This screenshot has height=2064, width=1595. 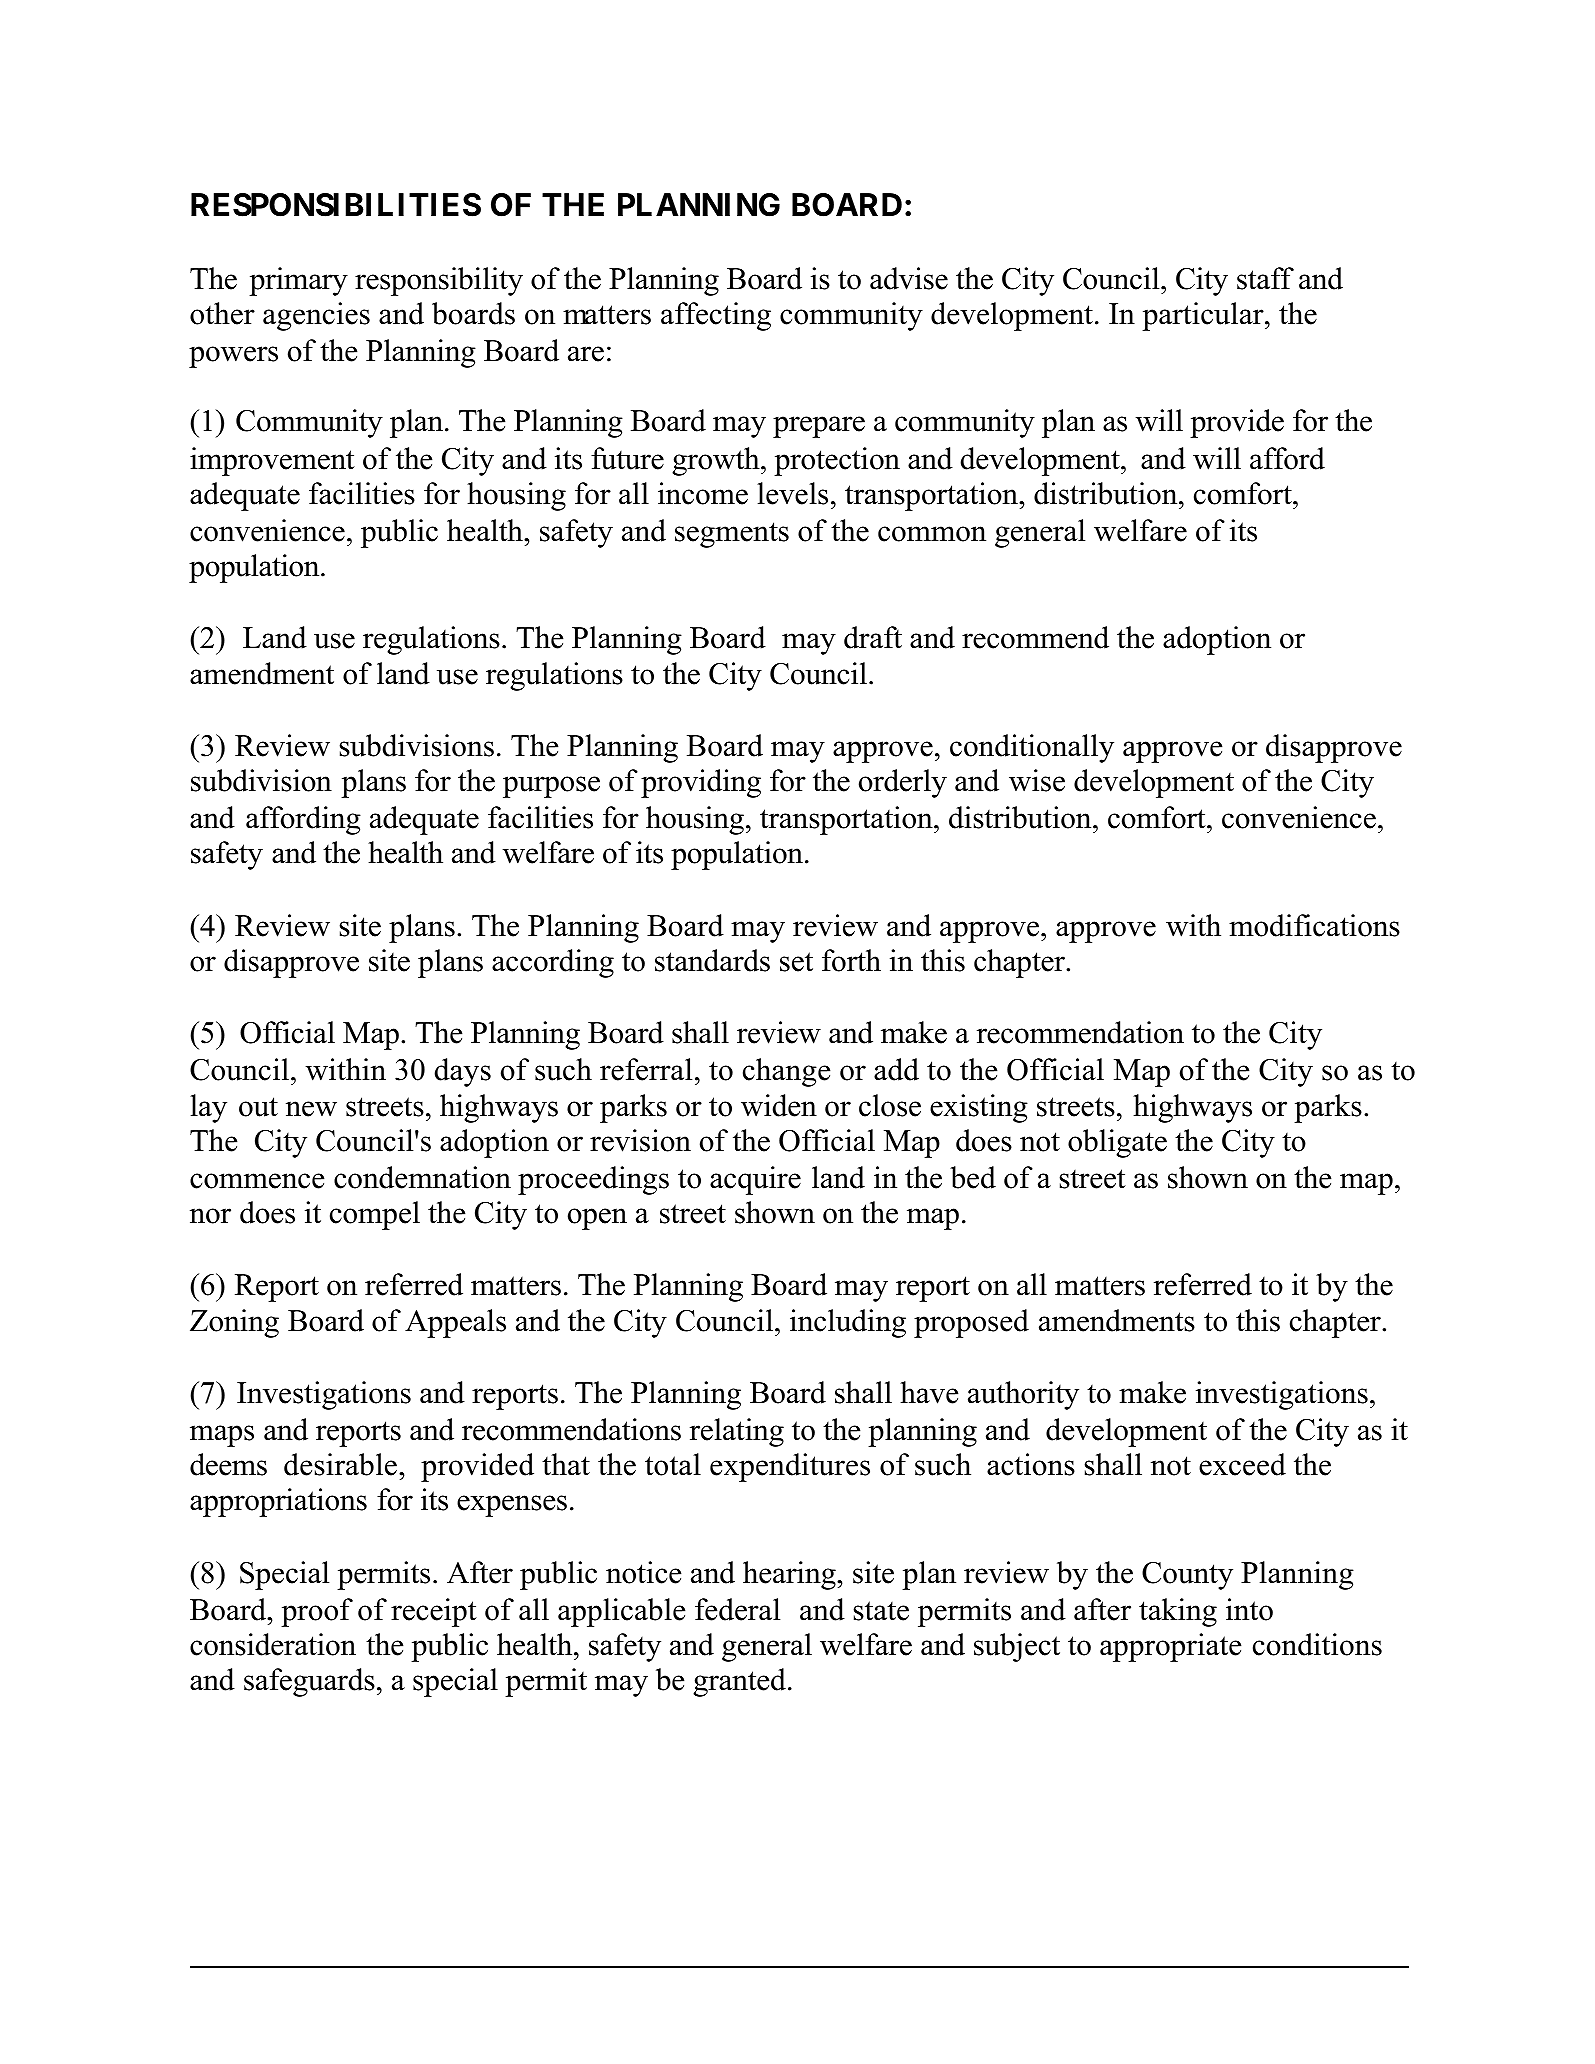 I want to click on particular, so click(x=1204, y=316).
